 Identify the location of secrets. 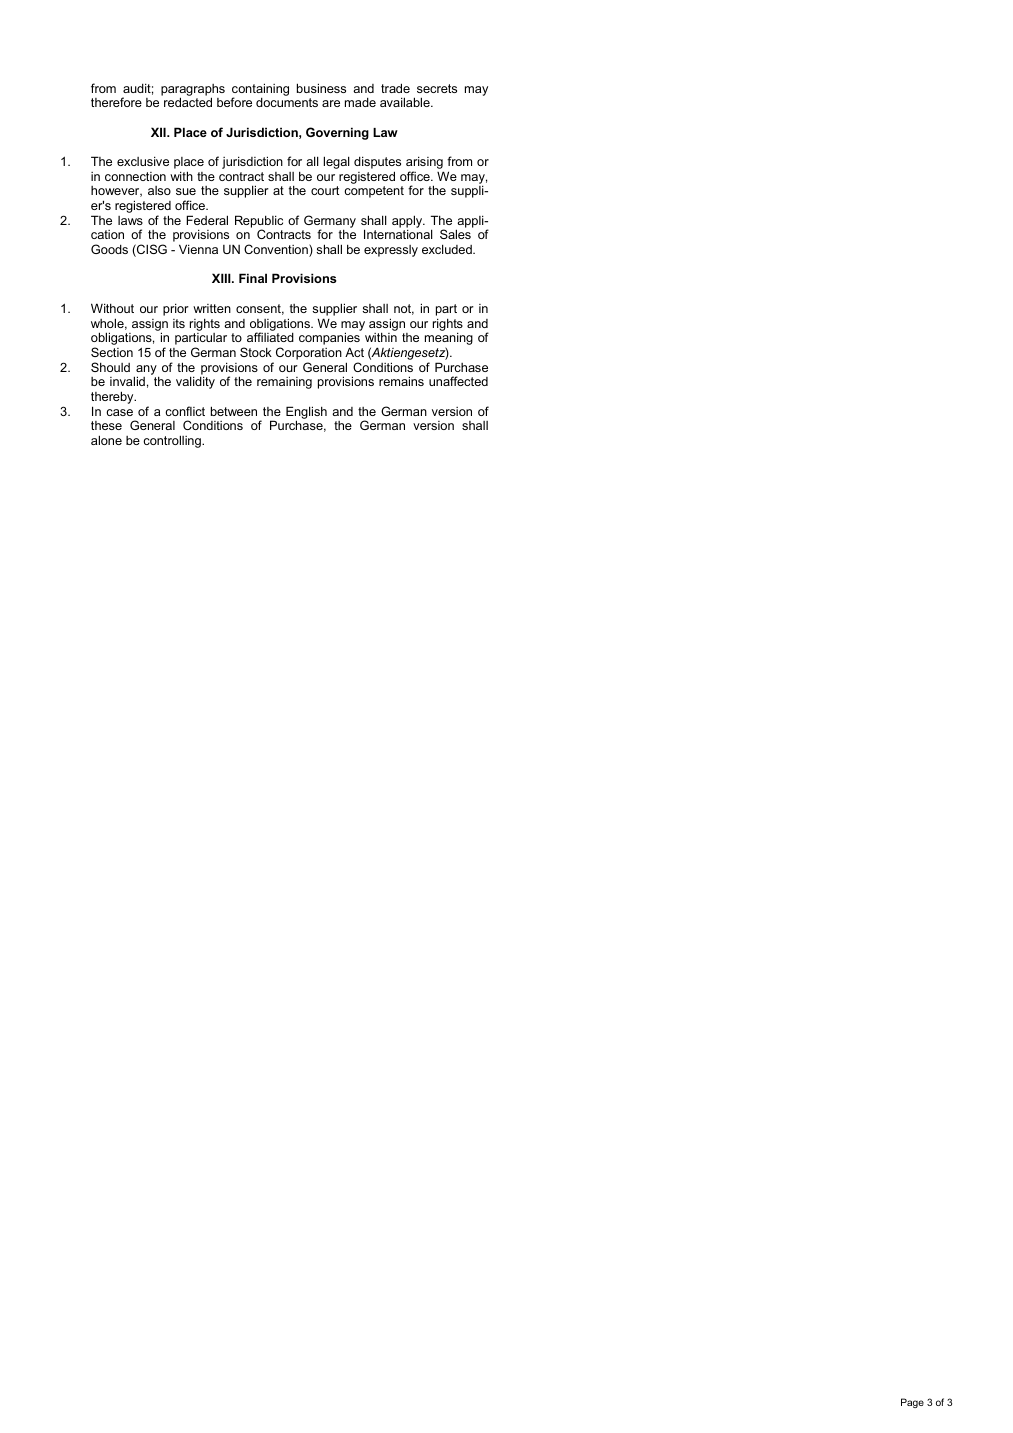
(437, 88).
